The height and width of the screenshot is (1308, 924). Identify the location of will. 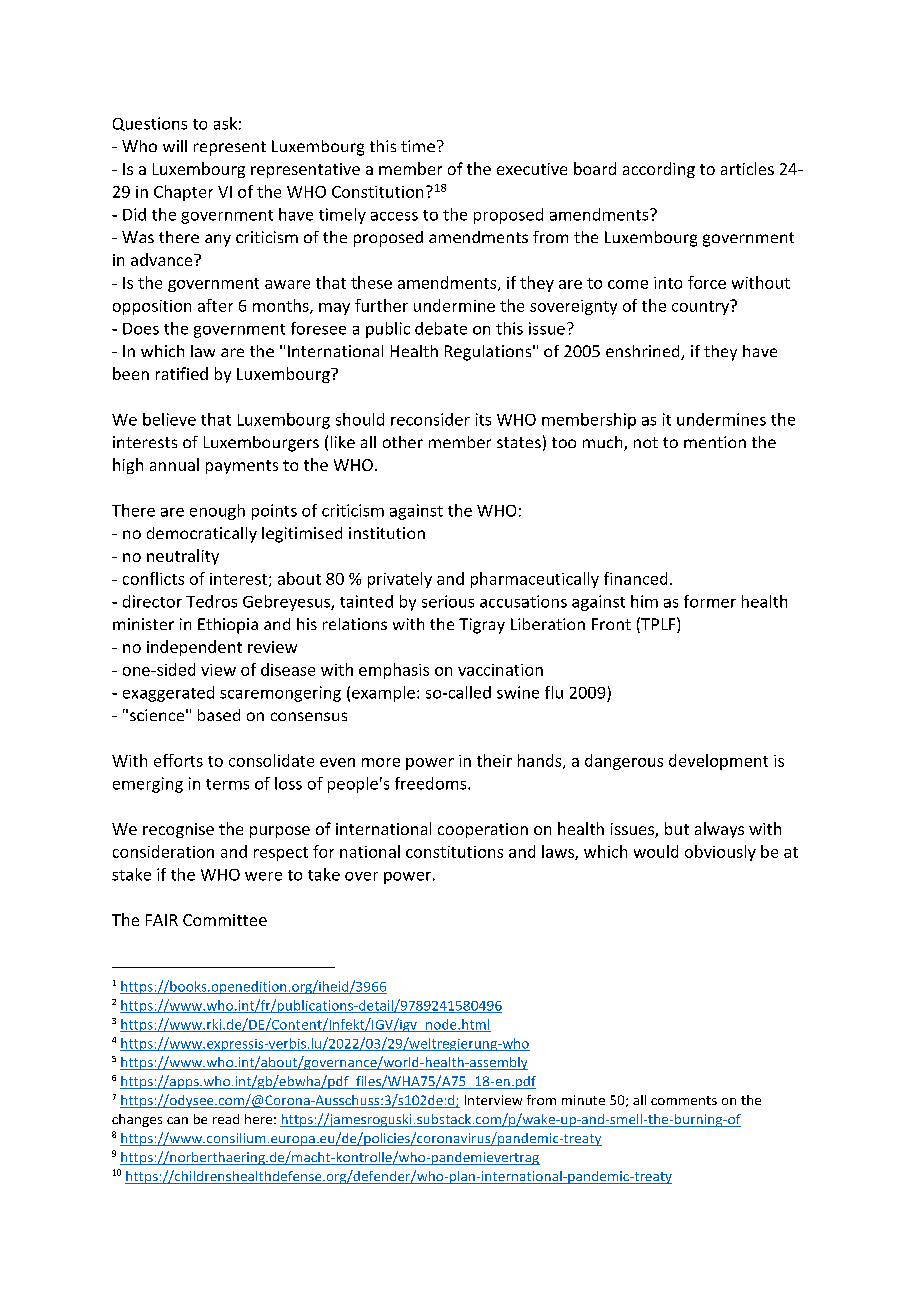
(175, 146).
